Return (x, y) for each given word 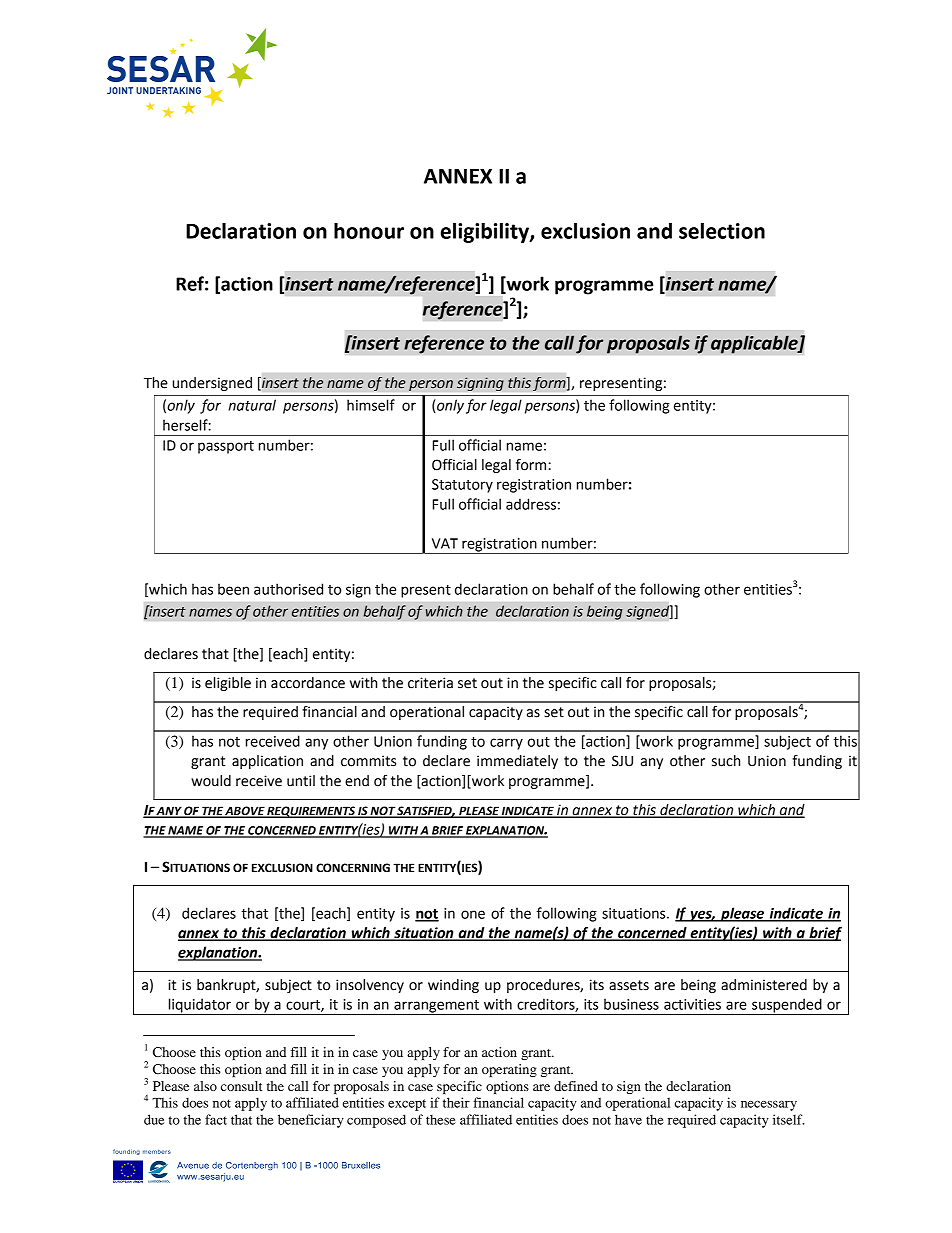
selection (722, 230)
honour (369, 231)
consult (242, 1086)
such (726, 761)
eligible (228, 684)
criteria (430, 683)
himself (371, 405)
